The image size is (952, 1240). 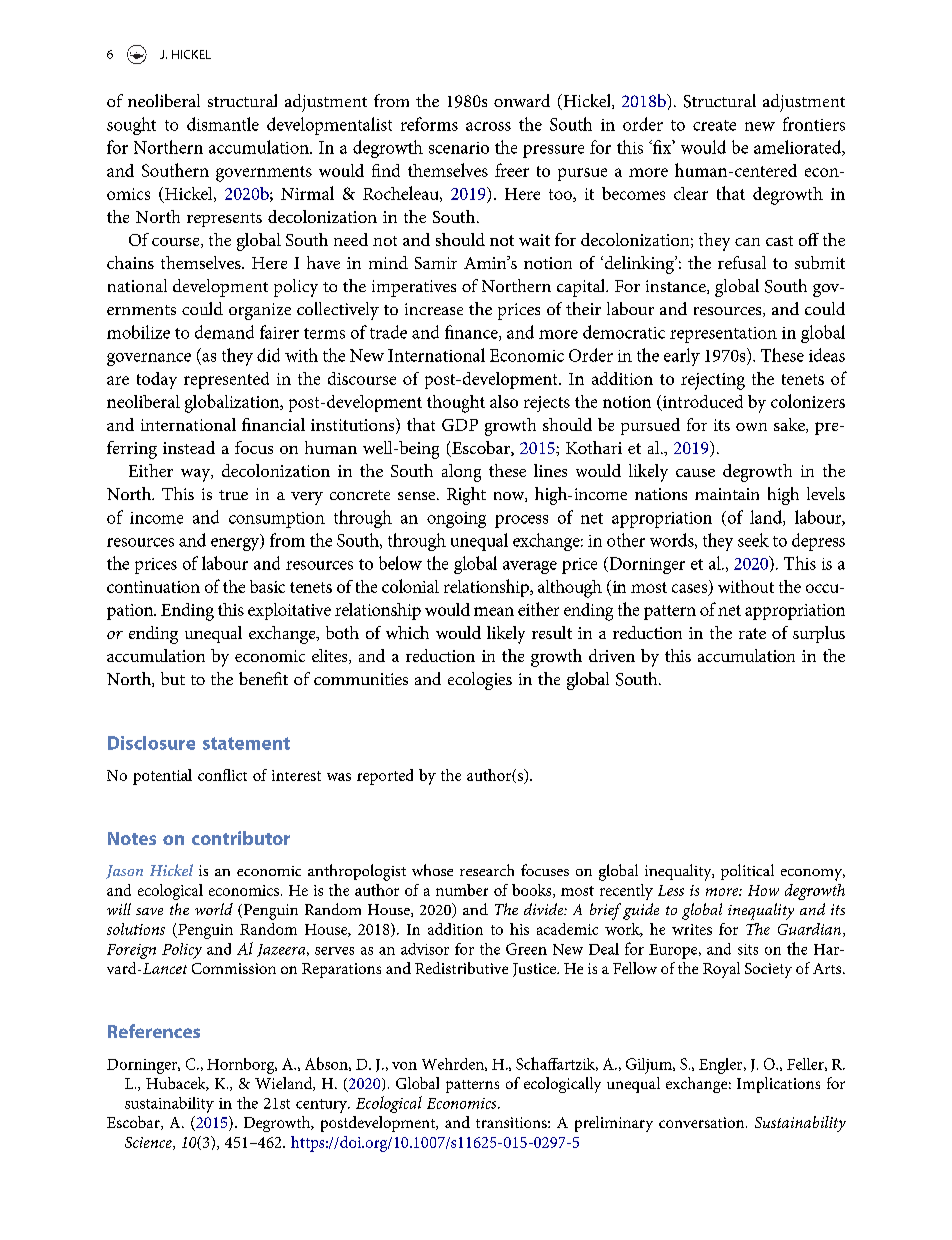 I want to click on number, so click(x=462, y=890).
